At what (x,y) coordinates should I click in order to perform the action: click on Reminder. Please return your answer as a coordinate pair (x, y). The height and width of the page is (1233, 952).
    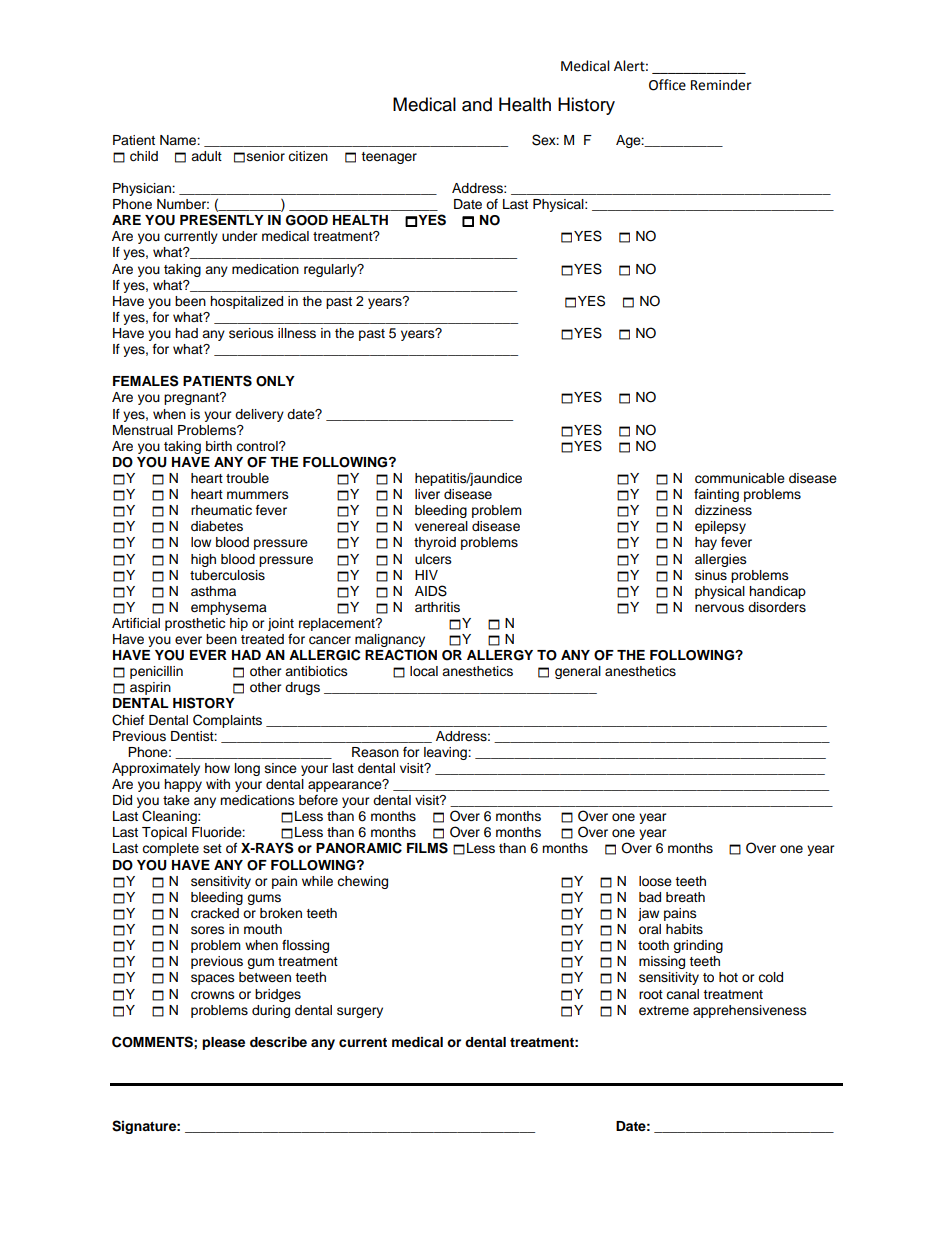
    Looking at the image, I should click on (721, 85).
